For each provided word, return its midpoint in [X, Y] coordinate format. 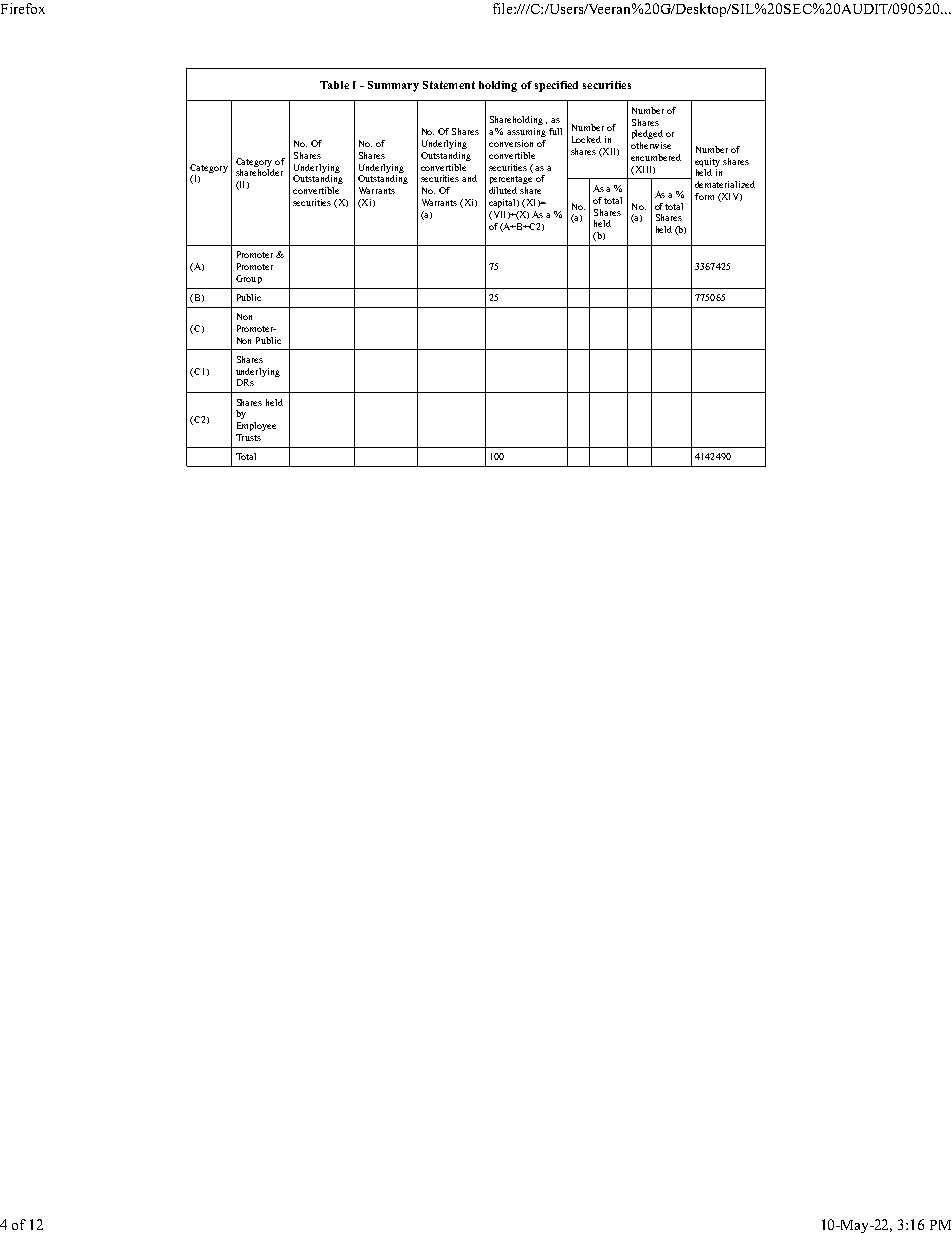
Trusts [248, 437]
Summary [393, 86]
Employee [256, 426]
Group [249, 279]
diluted [503, 190]
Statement [449, 85]
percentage [511, 180]
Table [334, 85]
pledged [647, 134]
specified [556, 86]
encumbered [656, 157]
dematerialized [725, 184]
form [704, 196]
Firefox [23, 8]
